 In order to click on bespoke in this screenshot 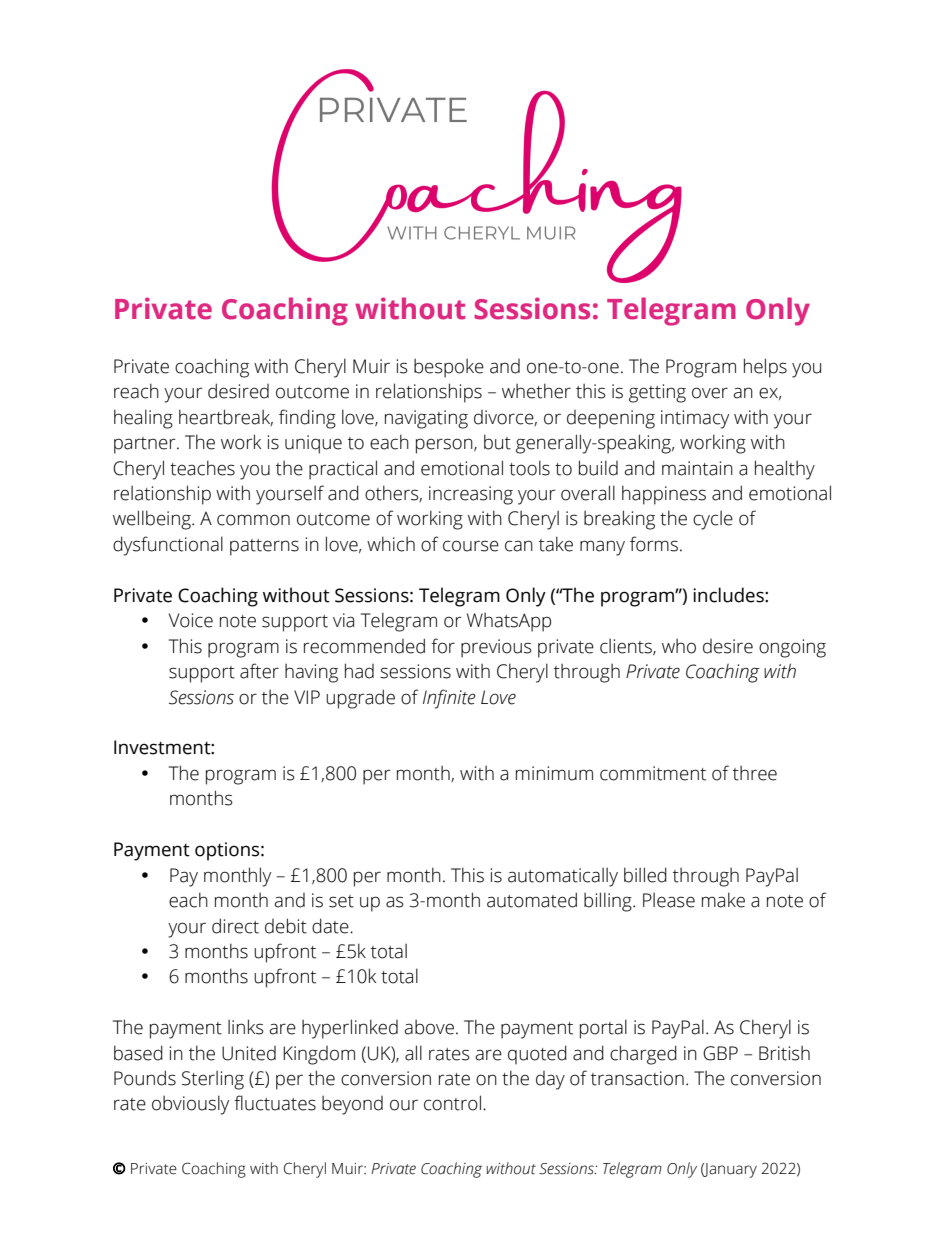, I will do `click(449, 368)`.
